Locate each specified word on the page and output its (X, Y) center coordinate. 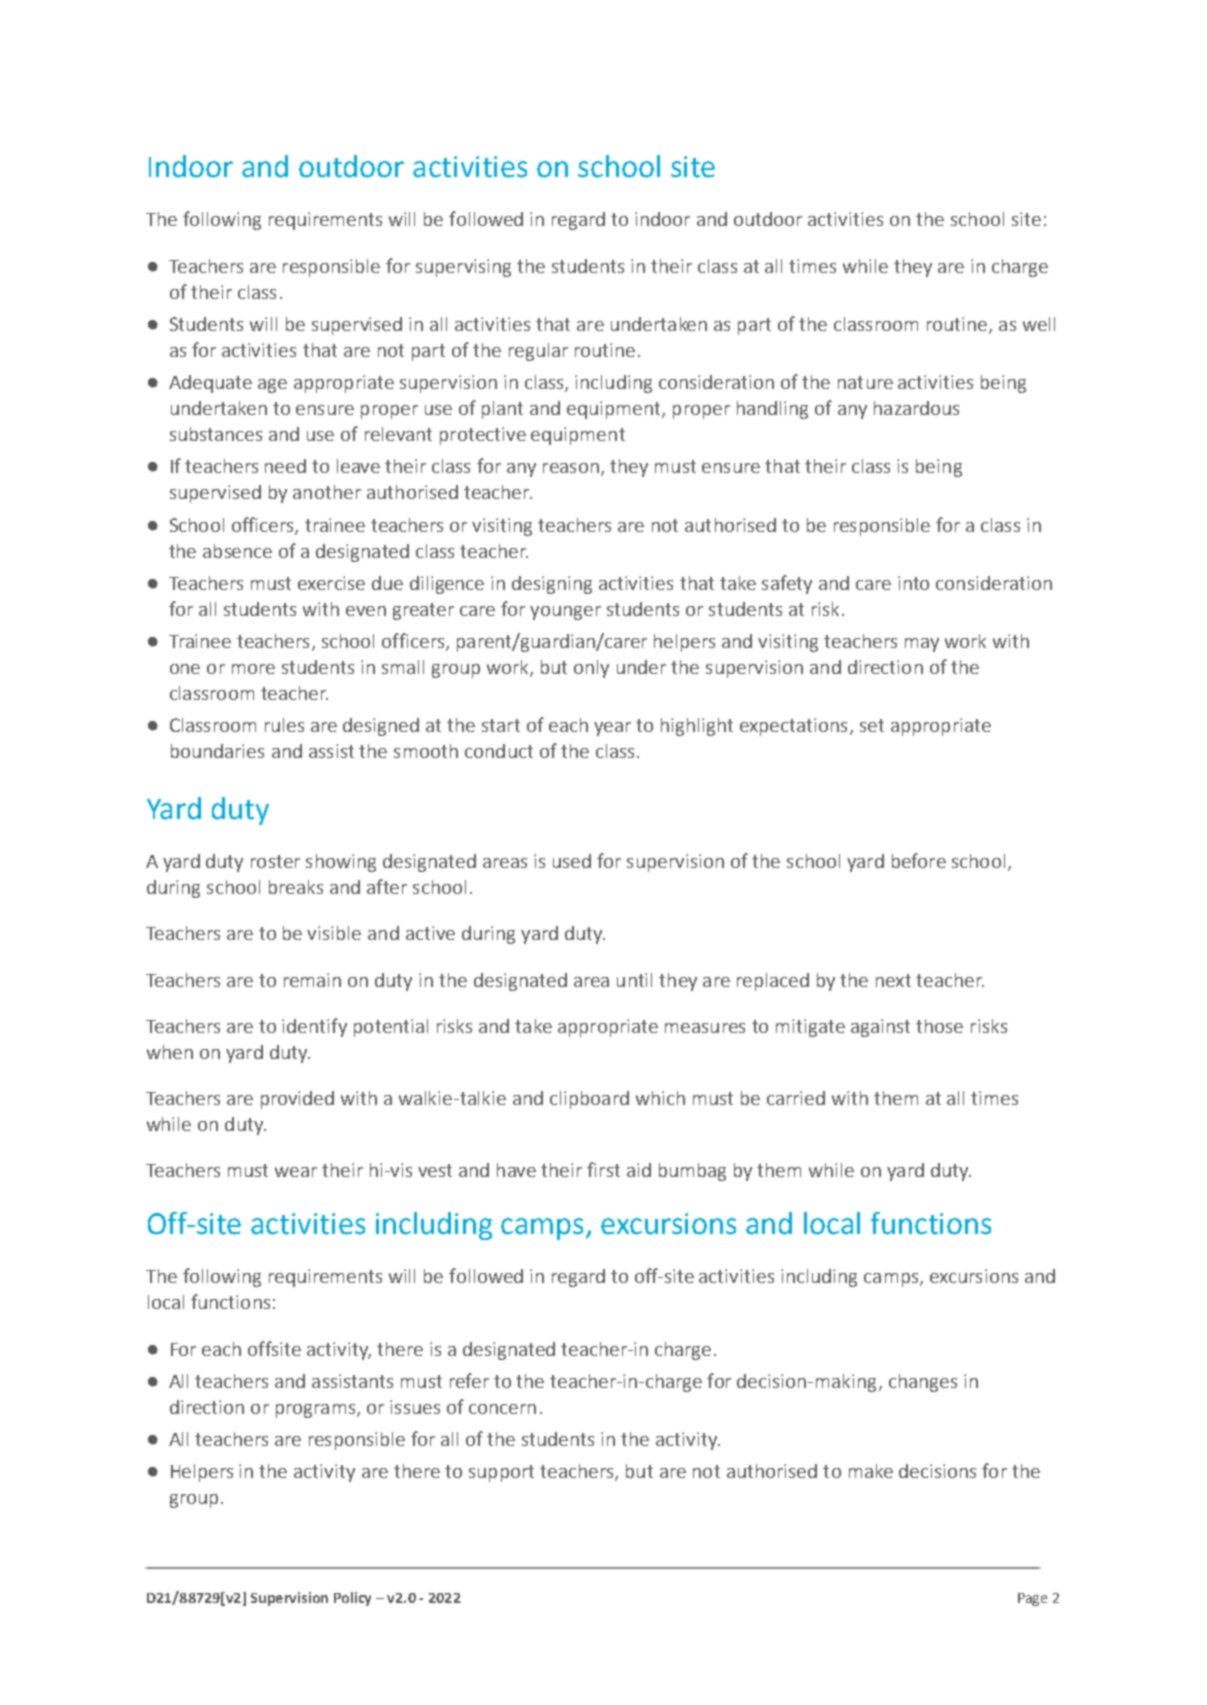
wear (296, 1172)
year (612, 729)
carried (796, 1098)
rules (284, 725)
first (603, 1169)
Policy (352, 1599)
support (501, 1473)
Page (1032, 1599)
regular (538, 352)
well (1039, 324)
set (872, 725)
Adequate (210, 384)
